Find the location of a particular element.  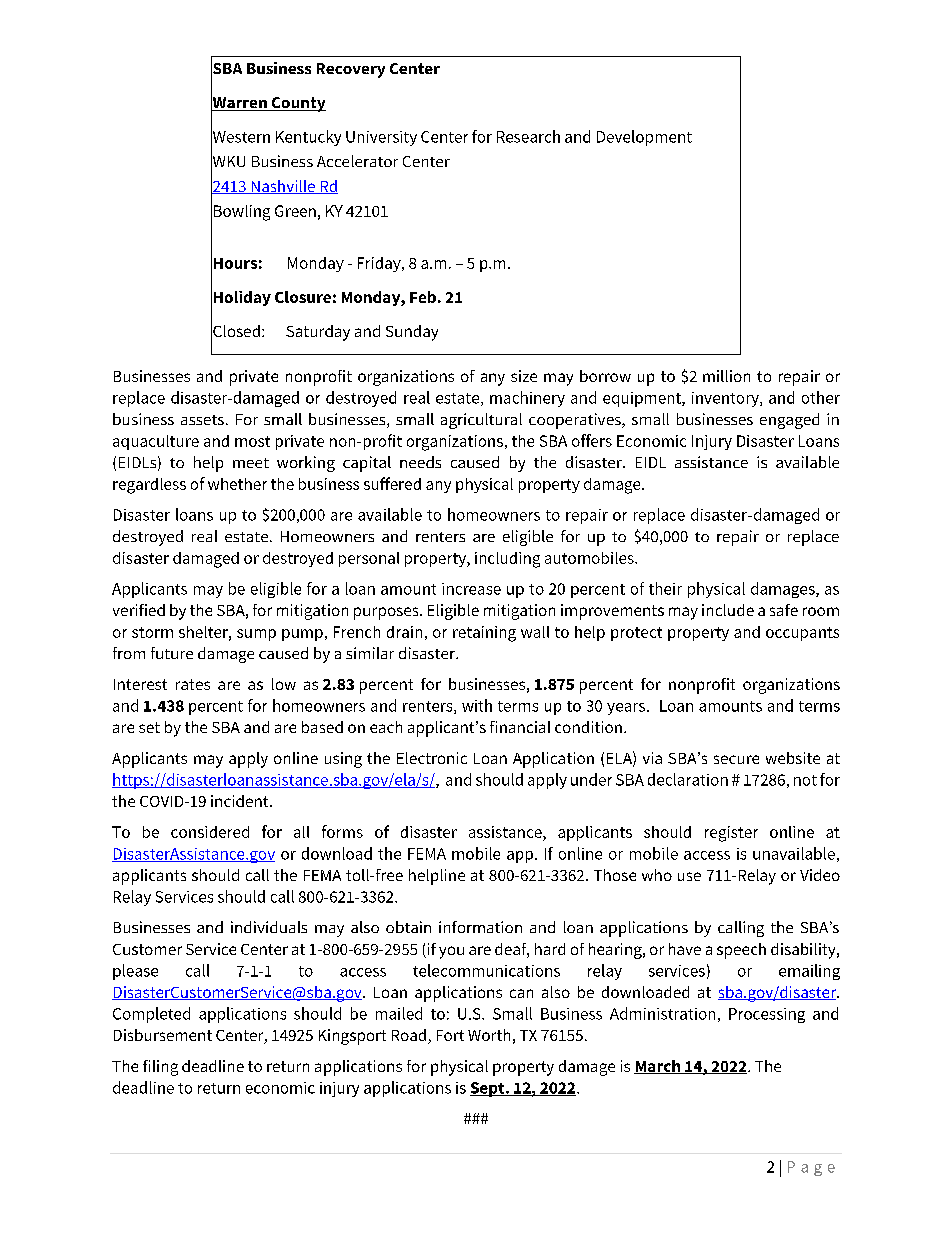

inventory is located at coordinates (726, 399).
